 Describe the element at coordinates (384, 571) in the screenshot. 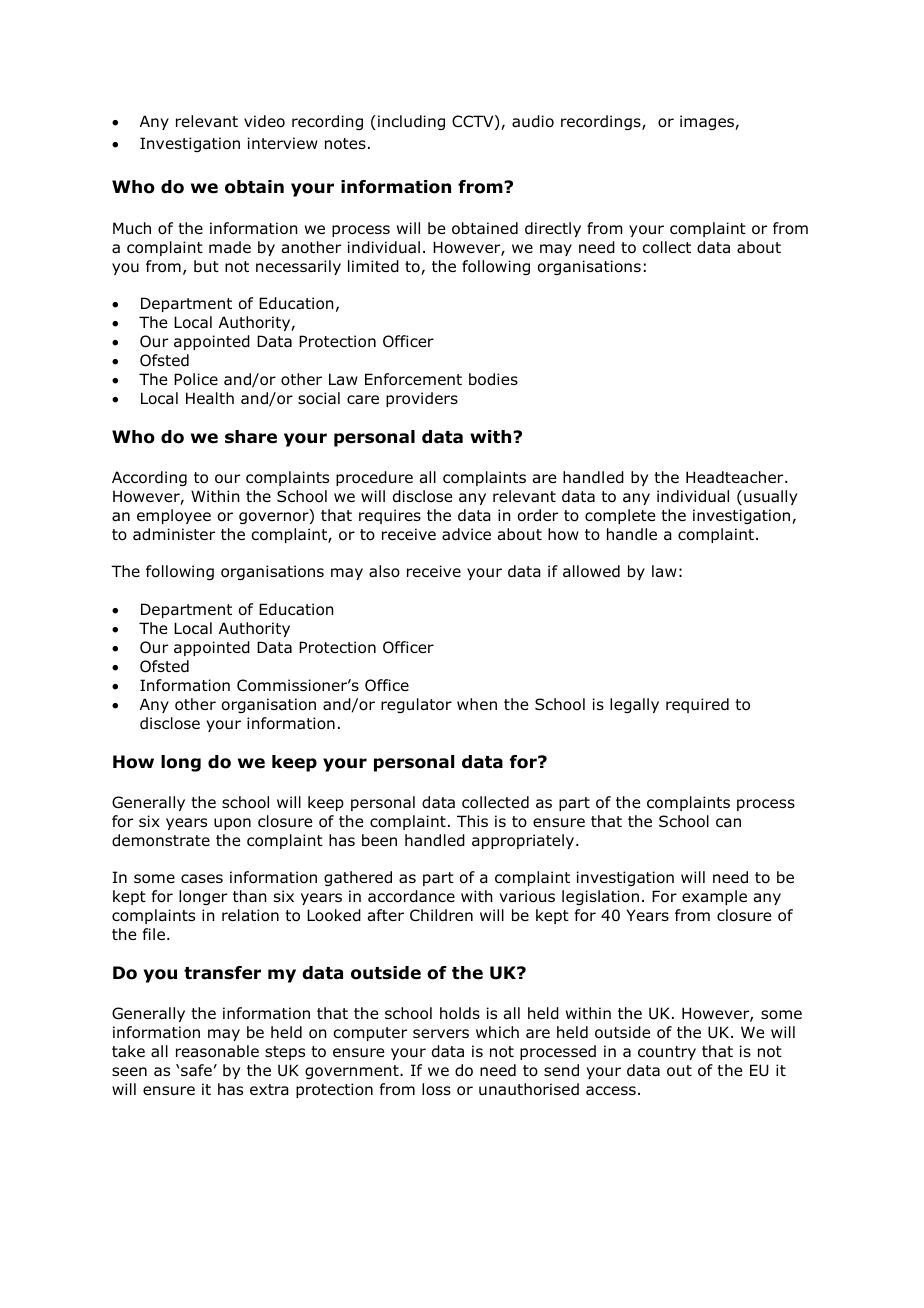

I see `also` at that location.
